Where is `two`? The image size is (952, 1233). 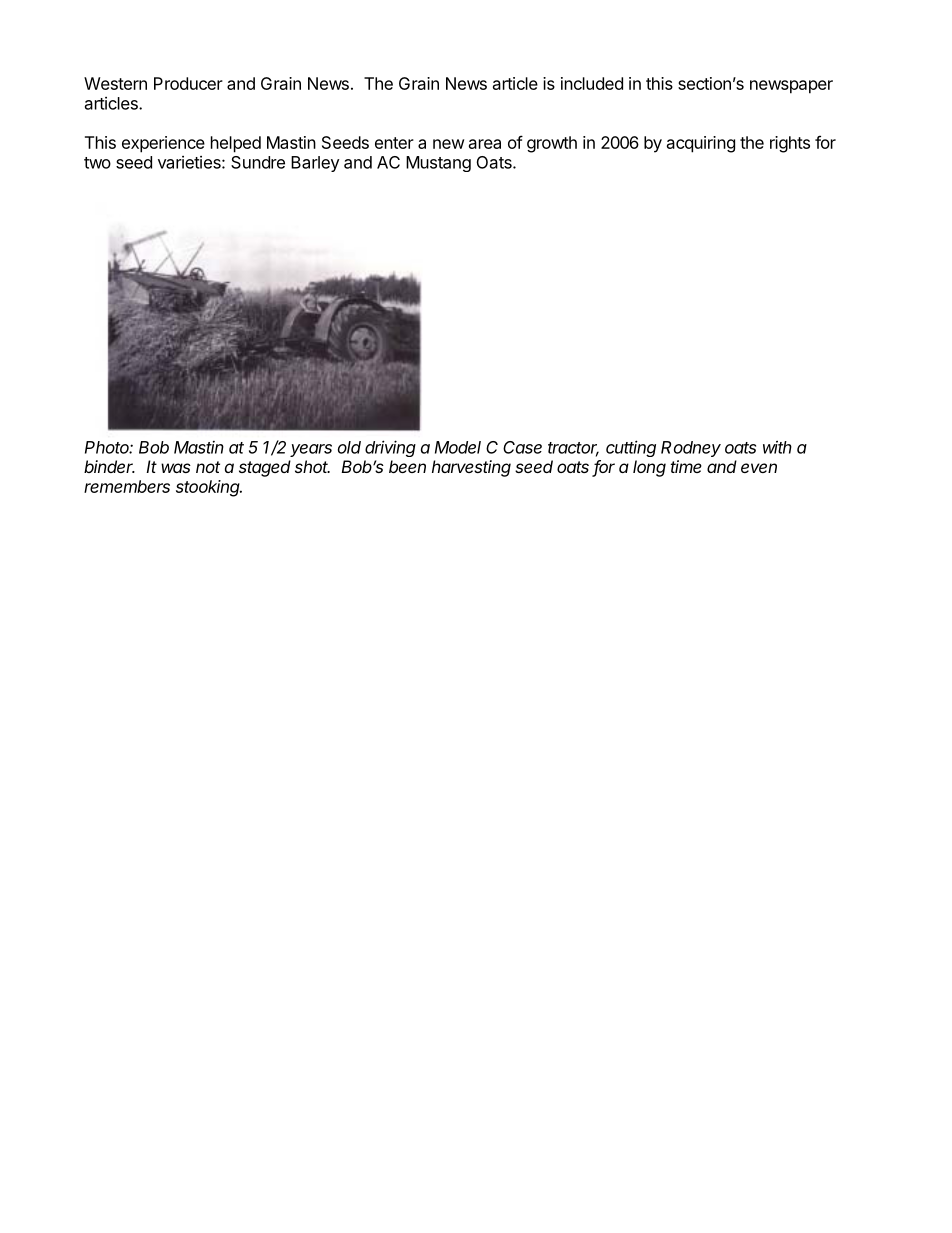 two is located at coordinates (97, 163).
